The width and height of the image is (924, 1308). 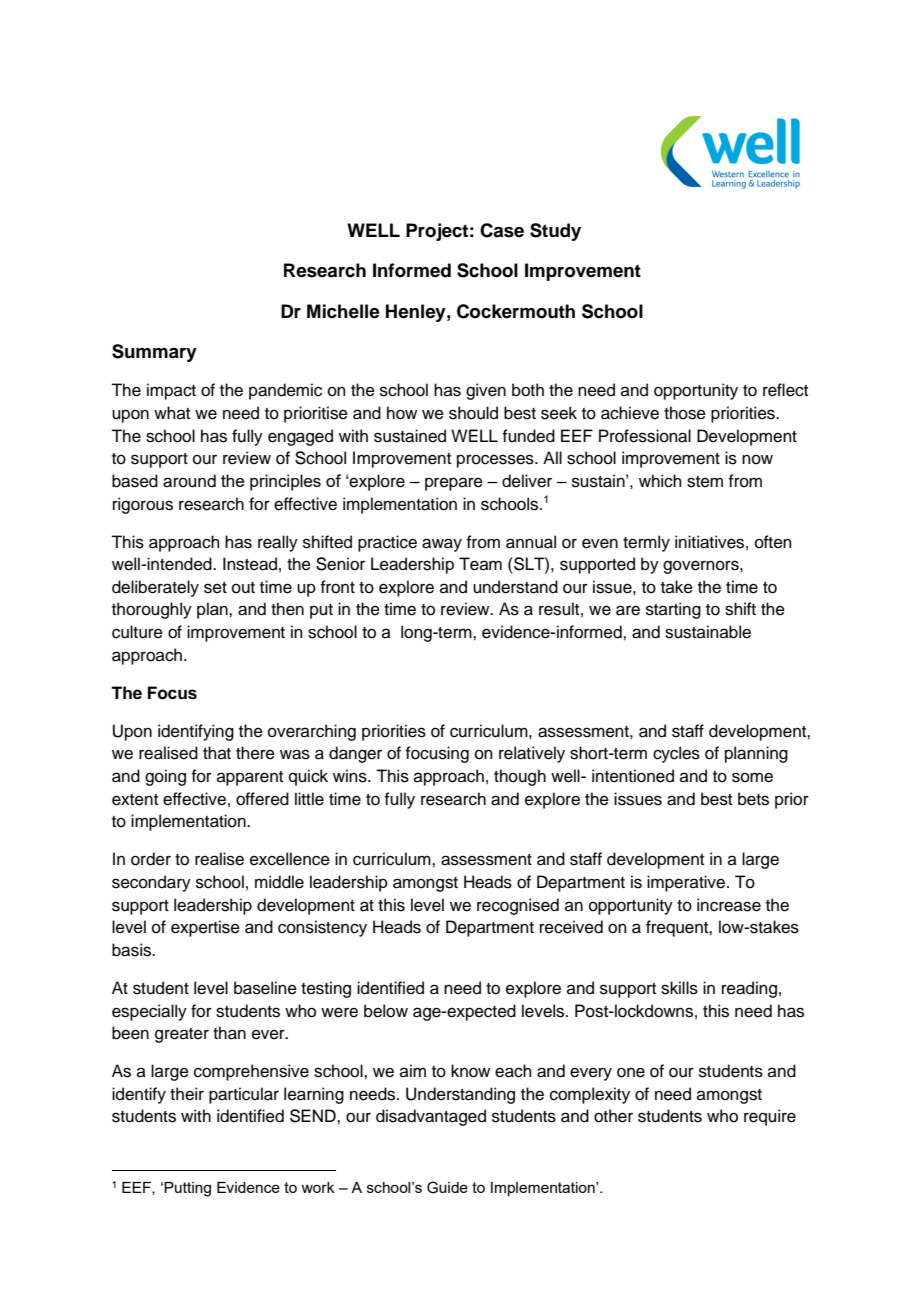 What do you see at coordinates (187, 1189) in the image?
I see `Putting` at bounding box center [187, 1189].
